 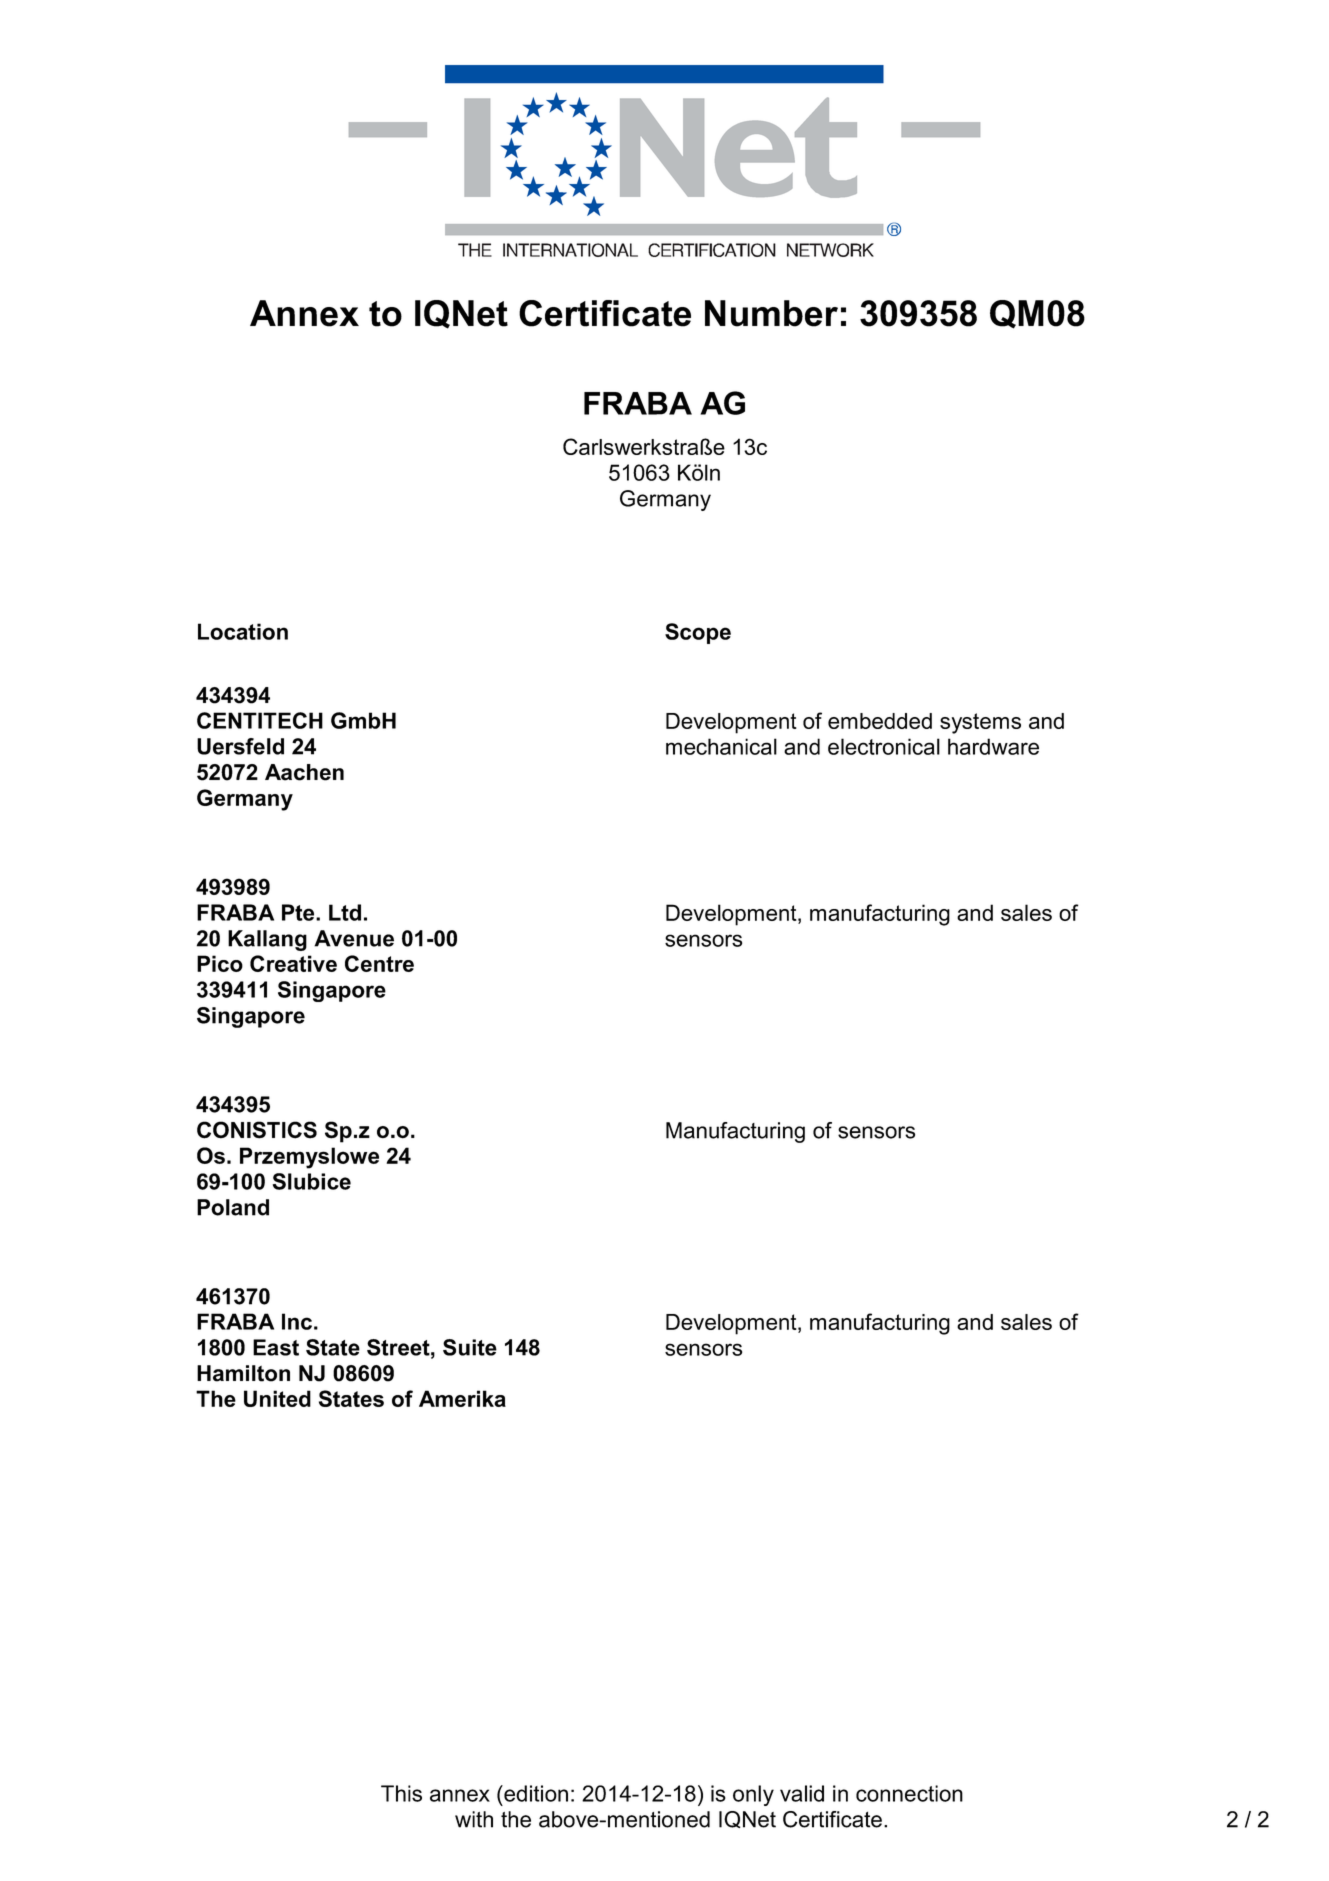 I want to click on Scope, so click(x=698, y=633).
